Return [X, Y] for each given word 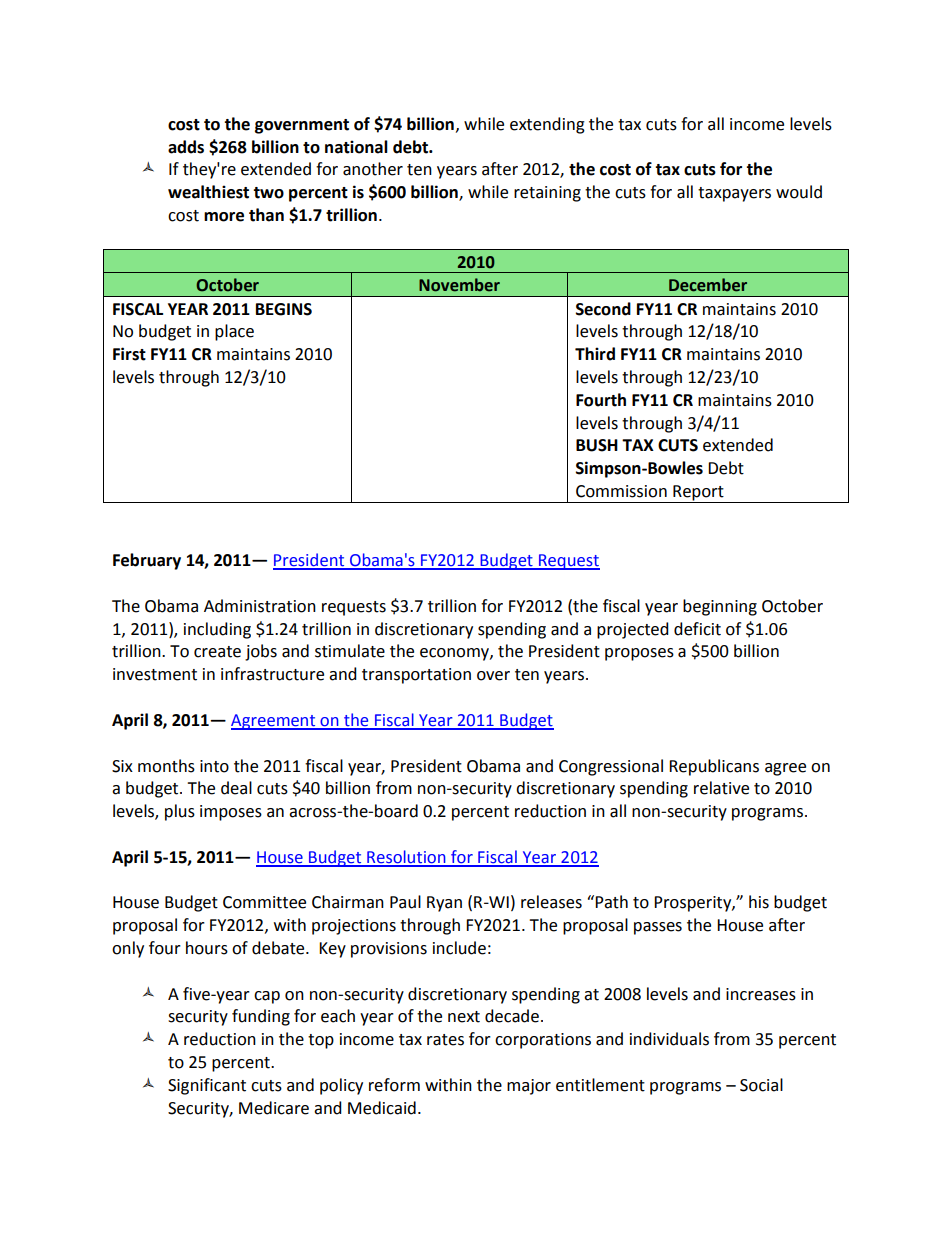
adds [186, 147]
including [217, 630]
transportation [416, 676]
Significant [207, 1086]
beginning [720, 607]
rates [445, 1040]
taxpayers [734, 194]
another [373, 169]
